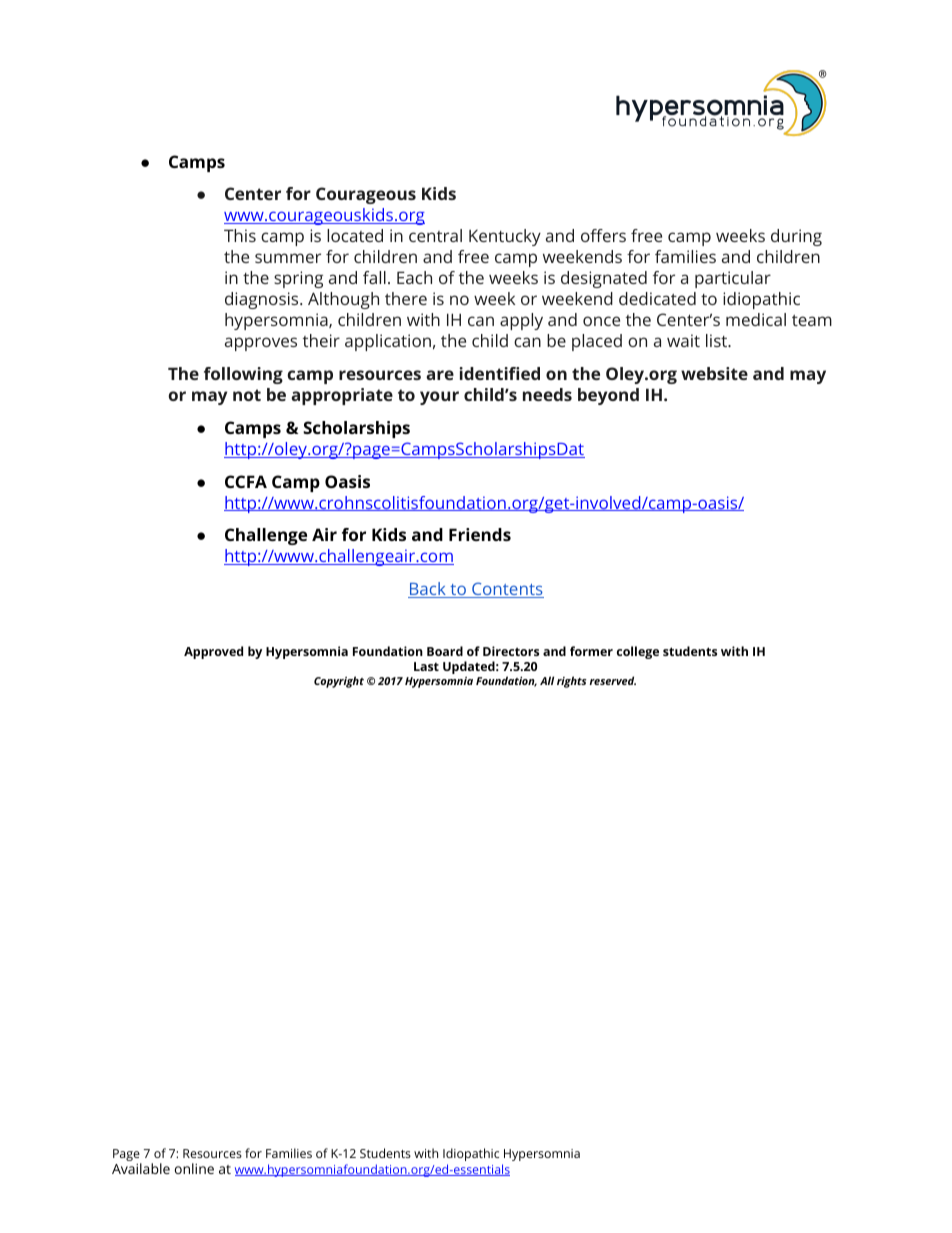  I want to click on Kentucky, so click(505, 237).
